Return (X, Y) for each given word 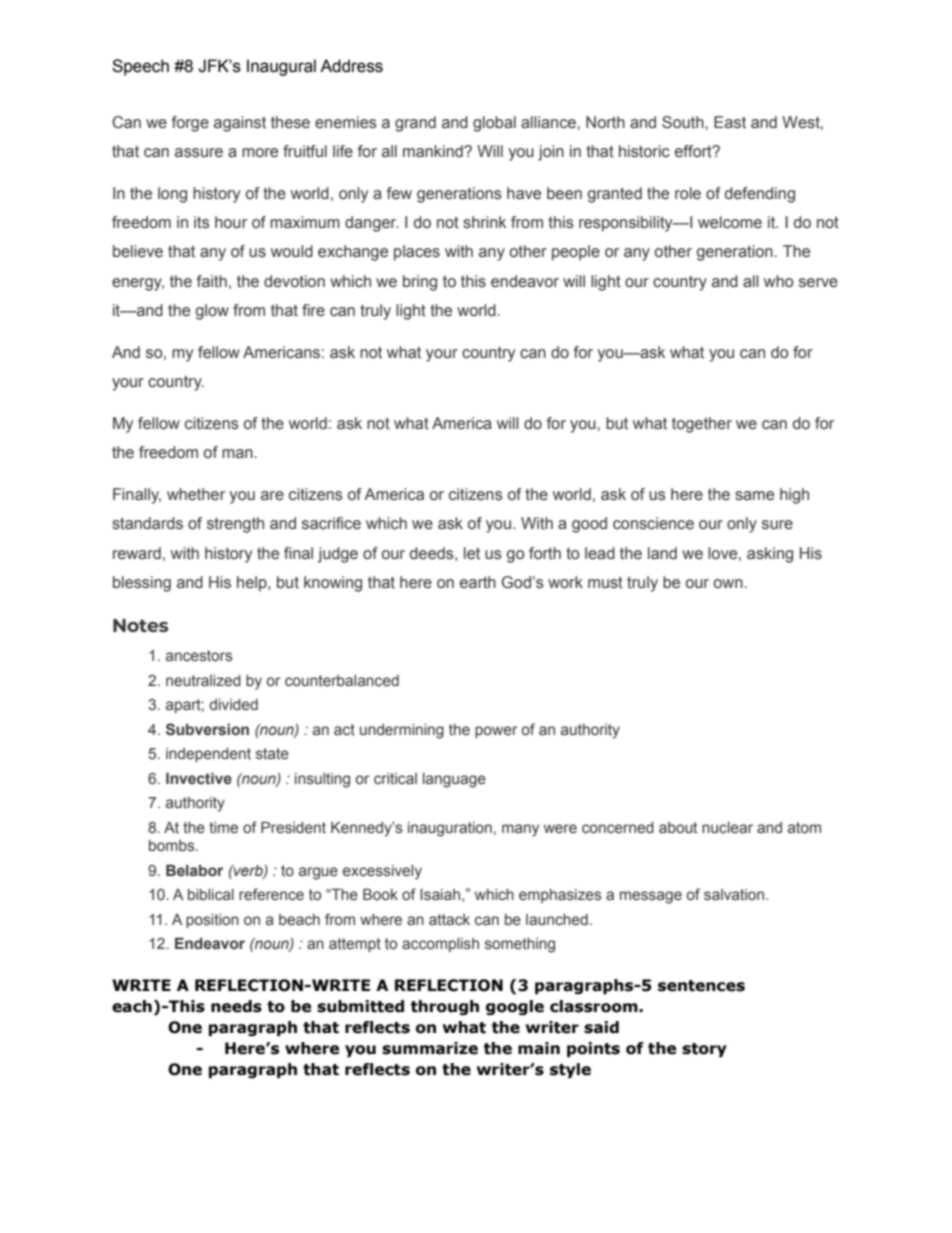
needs (236, 1006)
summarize (430, 1048)
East (730, 122)
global (494, 124)
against (240, 124)
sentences (701, 986)
